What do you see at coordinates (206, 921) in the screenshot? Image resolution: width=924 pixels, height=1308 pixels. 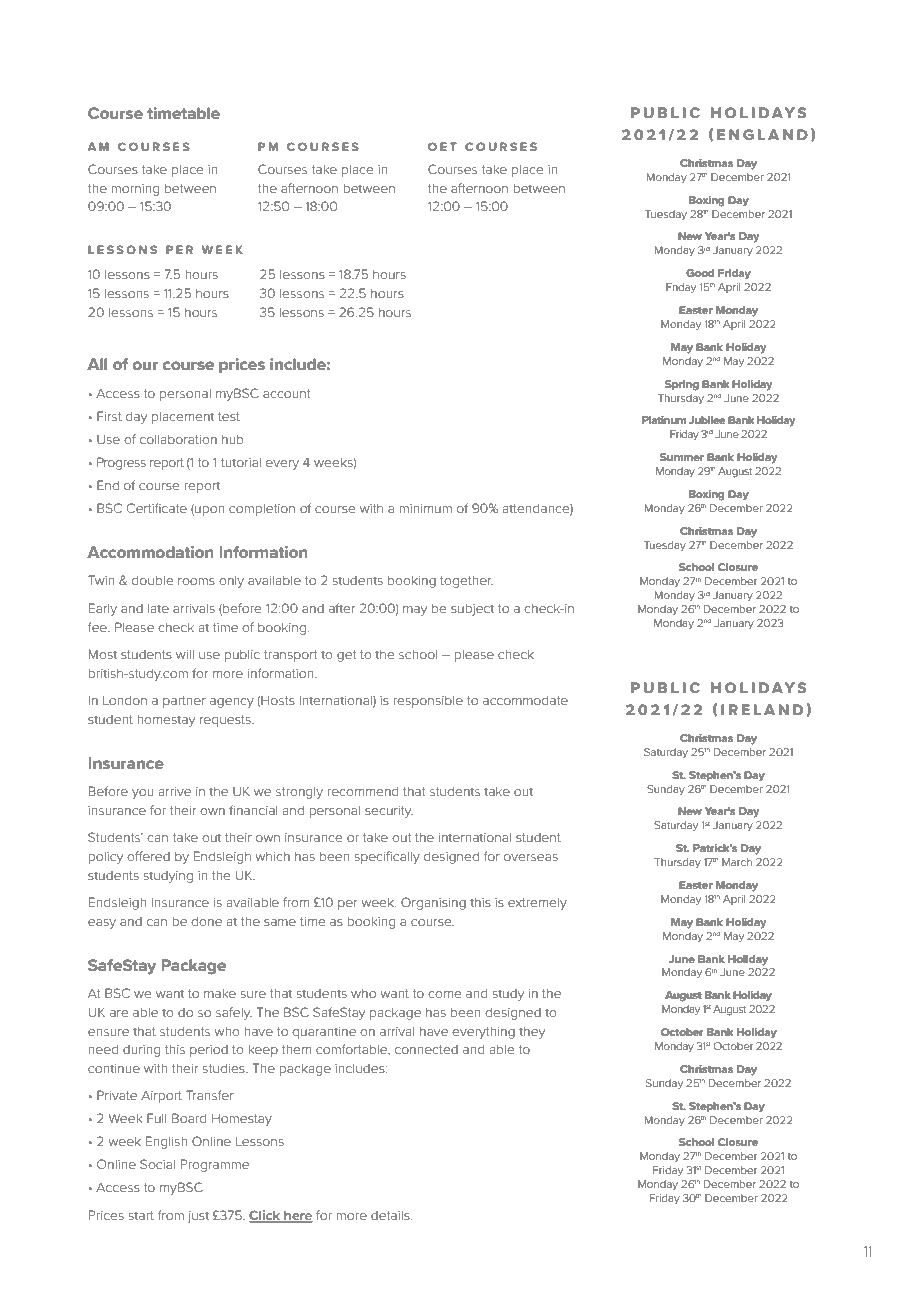 I see `done` at bounding box center [206, 921].
